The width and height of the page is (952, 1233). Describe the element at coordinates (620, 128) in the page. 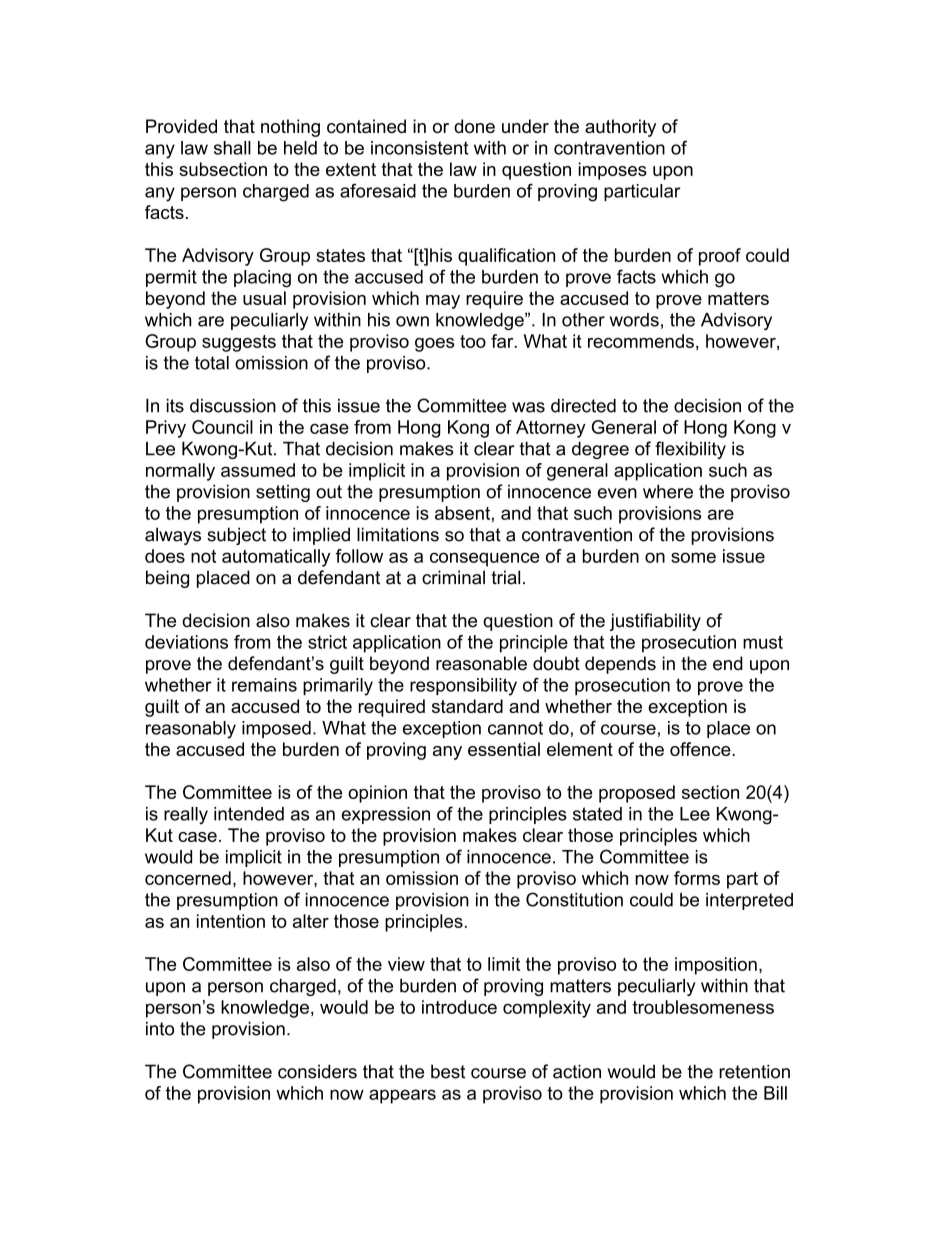

I see `authority` at that location.
